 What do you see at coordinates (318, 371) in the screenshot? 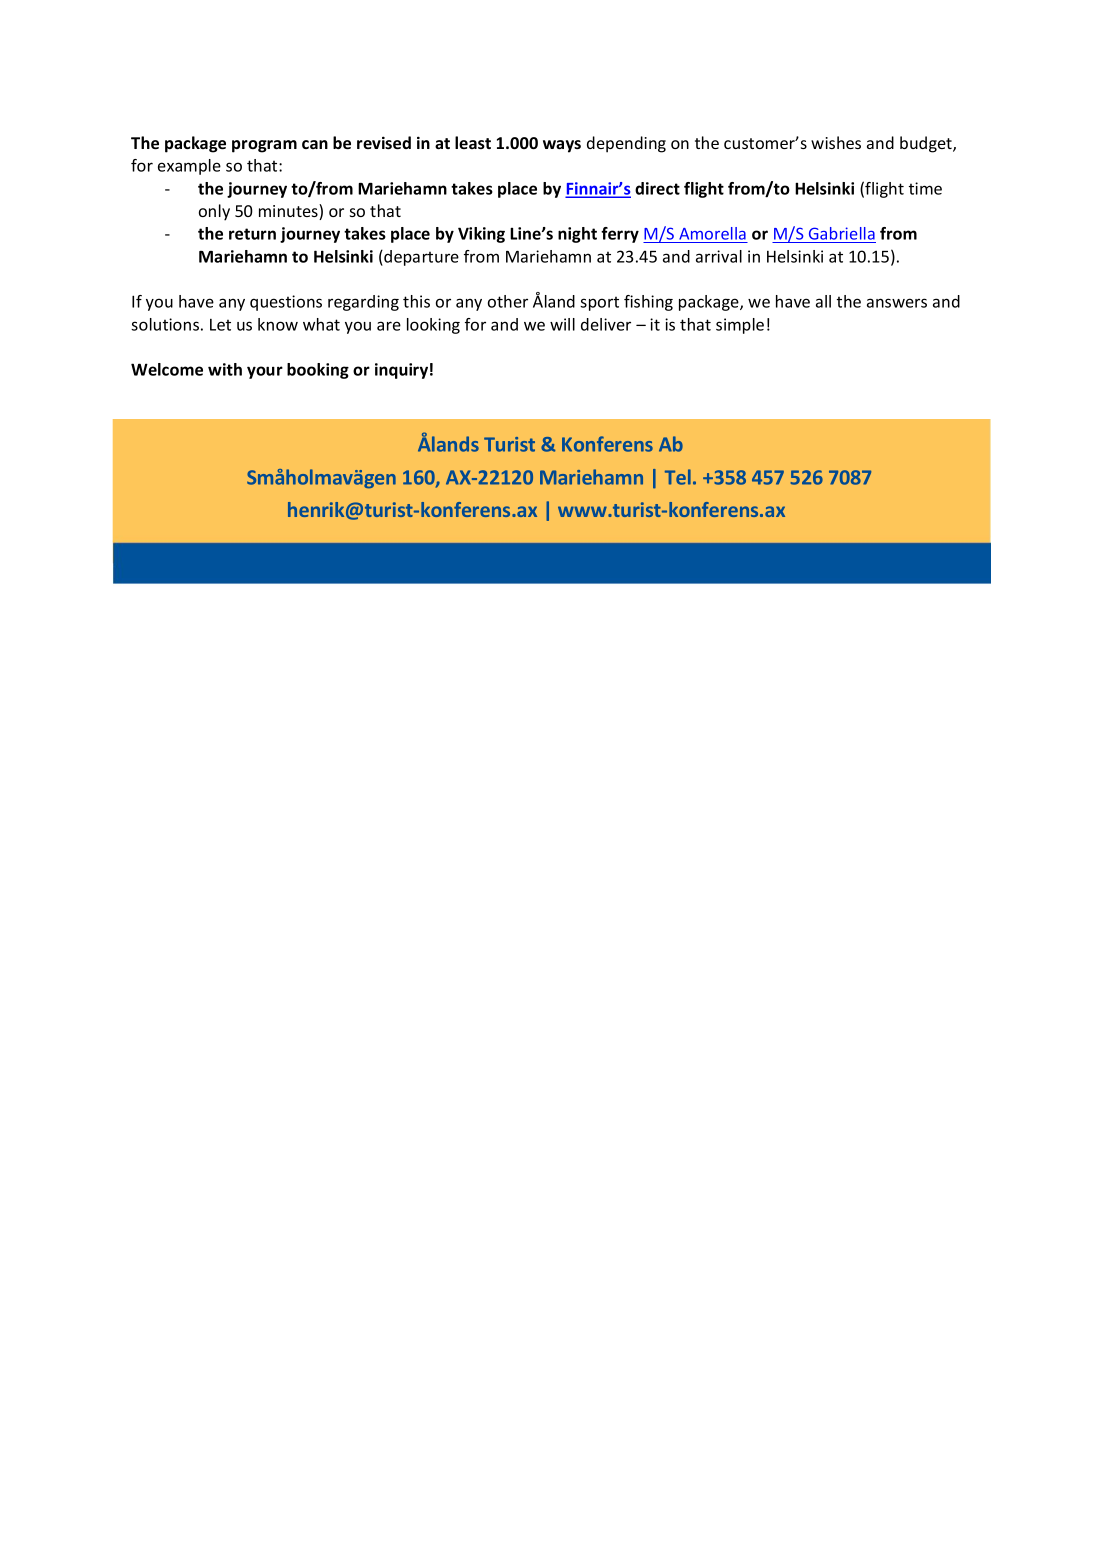
I see `booking` at bounding box center [318, 371].
